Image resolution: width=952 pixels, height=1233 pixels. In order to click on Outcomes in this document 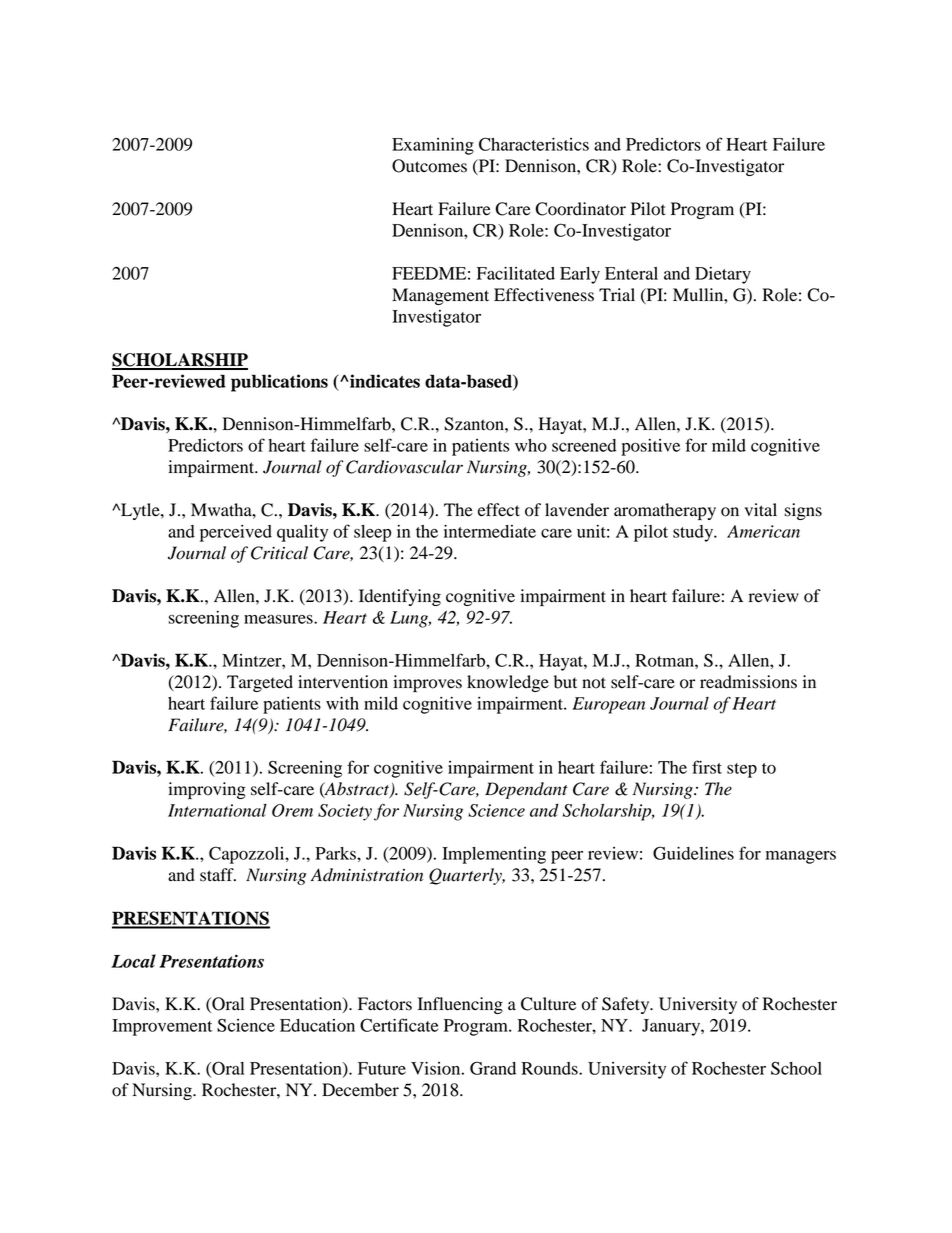, I will do `click(429, 166)`.
